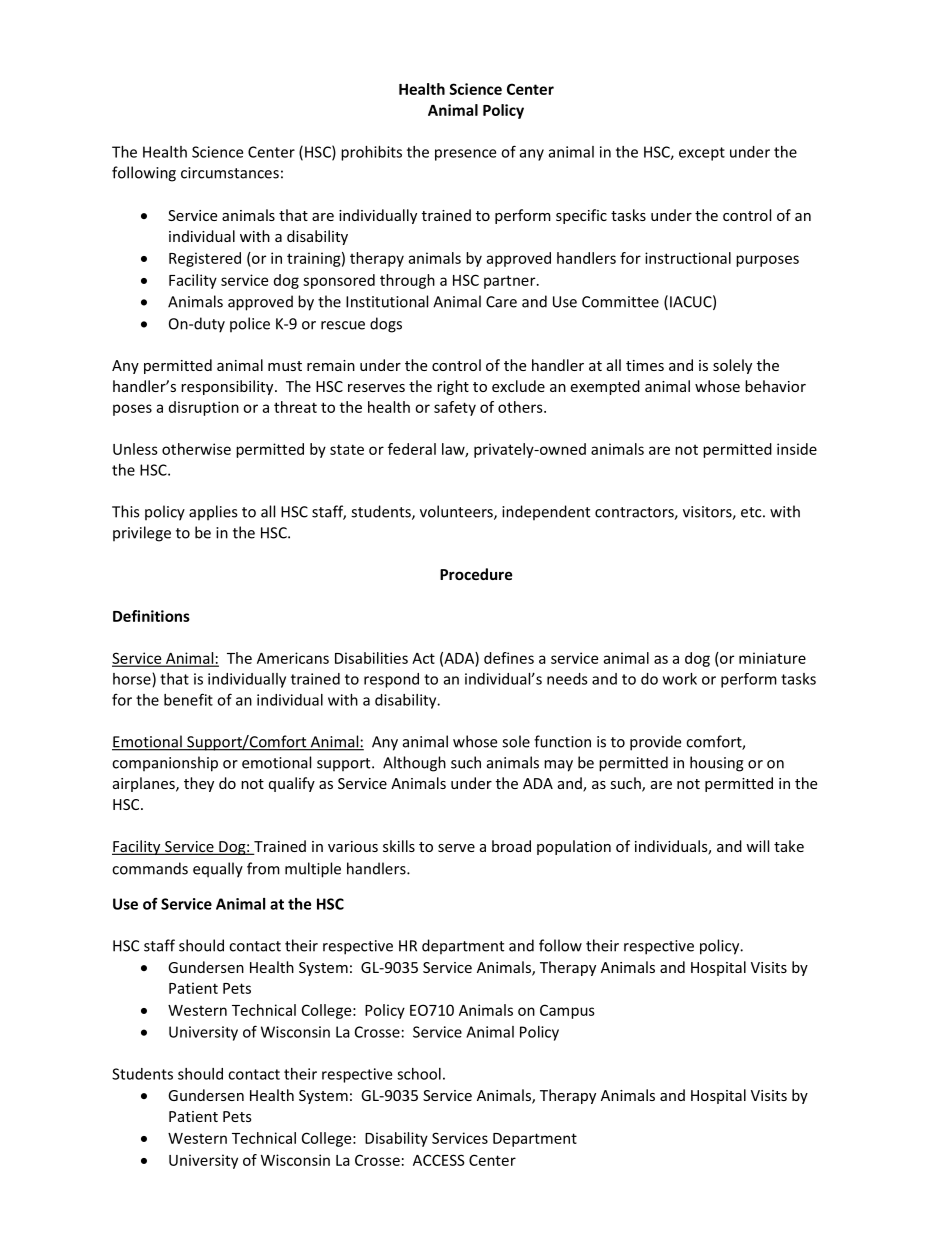 The width and height of the page is (952, 1233). What do you see at coordinates (230, 173) in the page?
I see `circumstances` at bounding box center [230, 173].
